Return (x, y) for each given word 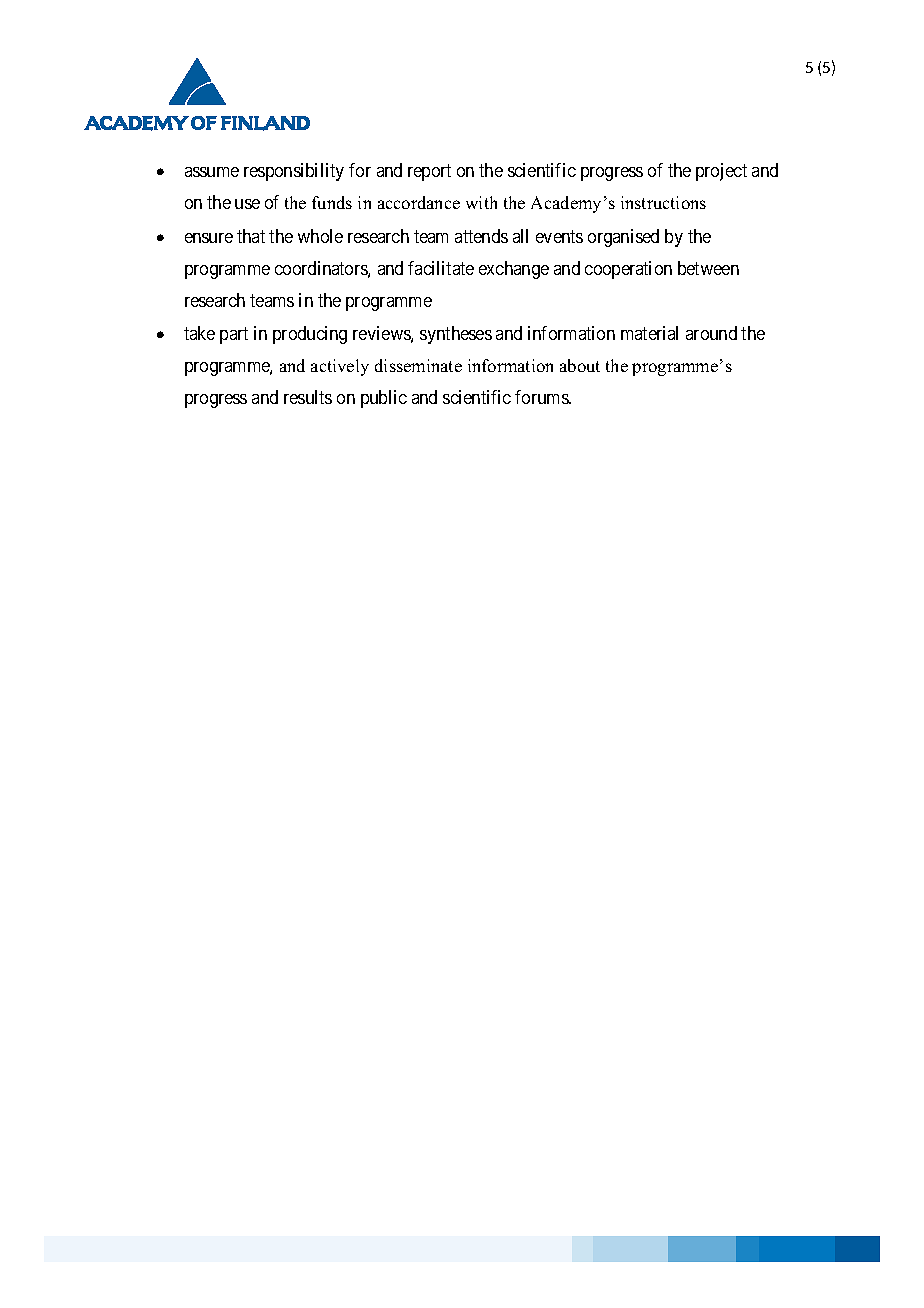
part (234, 336)
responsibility (294, 172)
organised (623, 238)
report (429, 172)
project (721, 172)
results (308, 397)
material (649, 333)
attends (481, 236)
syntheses (456, 335)
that (251, 236)
